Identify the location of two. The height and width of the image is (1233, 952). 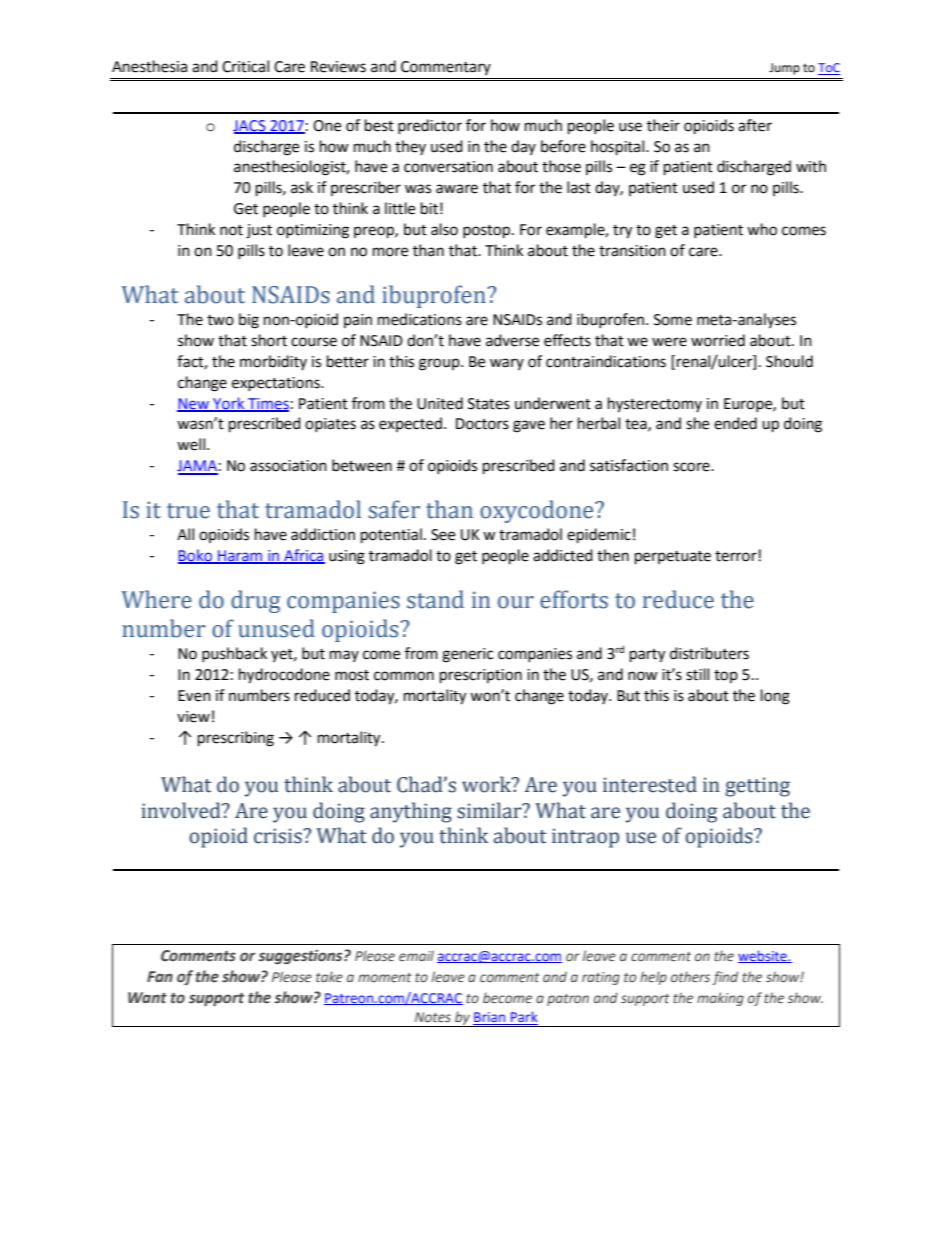
(220, 320).
